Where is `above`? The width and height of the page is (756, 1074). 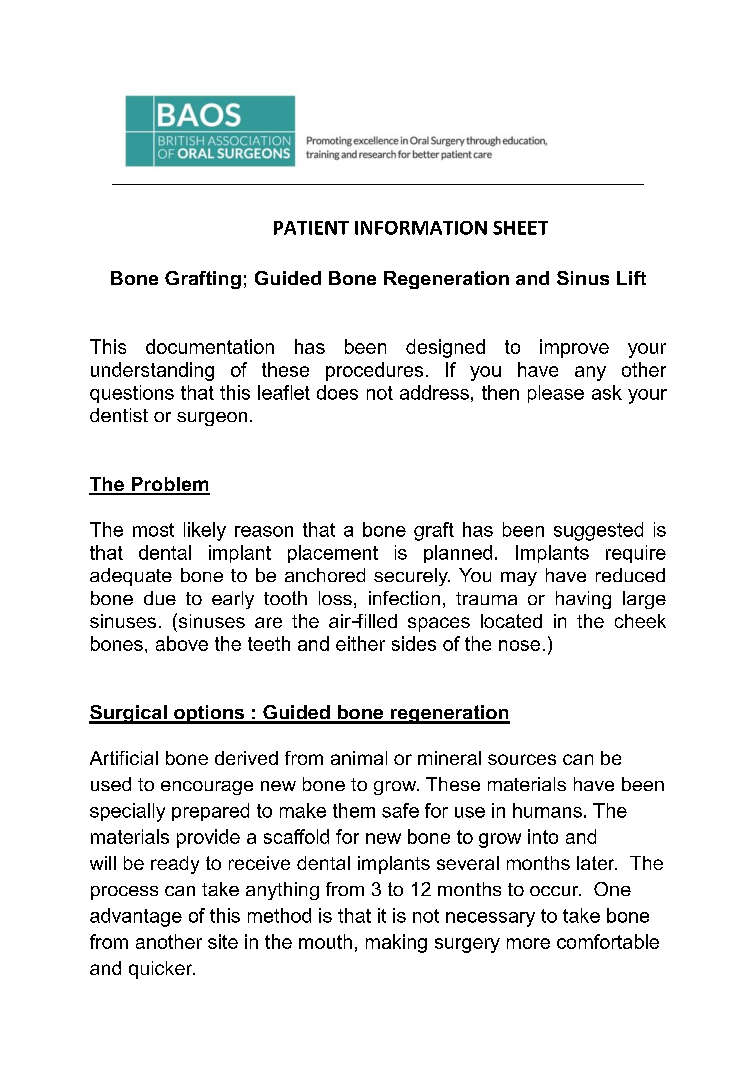 above is located at coordinates (182, 643).
